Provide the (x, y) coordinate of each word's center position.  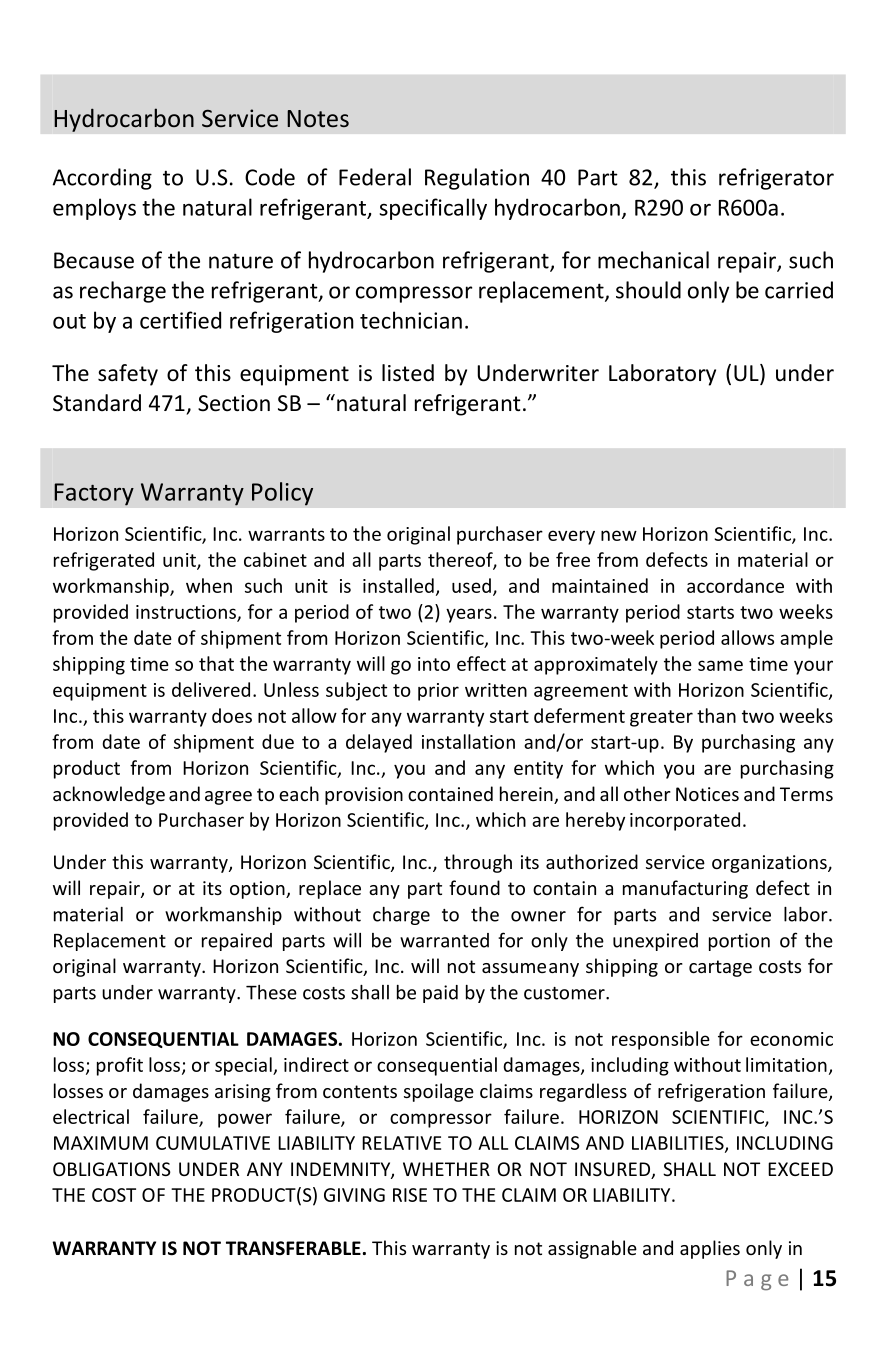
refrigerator (776, 179)
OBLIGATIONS (112, 1169)
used (471, 585)
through (478, 863)
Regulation (477, 179)
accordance (735, 585)
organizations (770, 864)
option (258, 890)
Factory (94, 494)
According (102, 179)
